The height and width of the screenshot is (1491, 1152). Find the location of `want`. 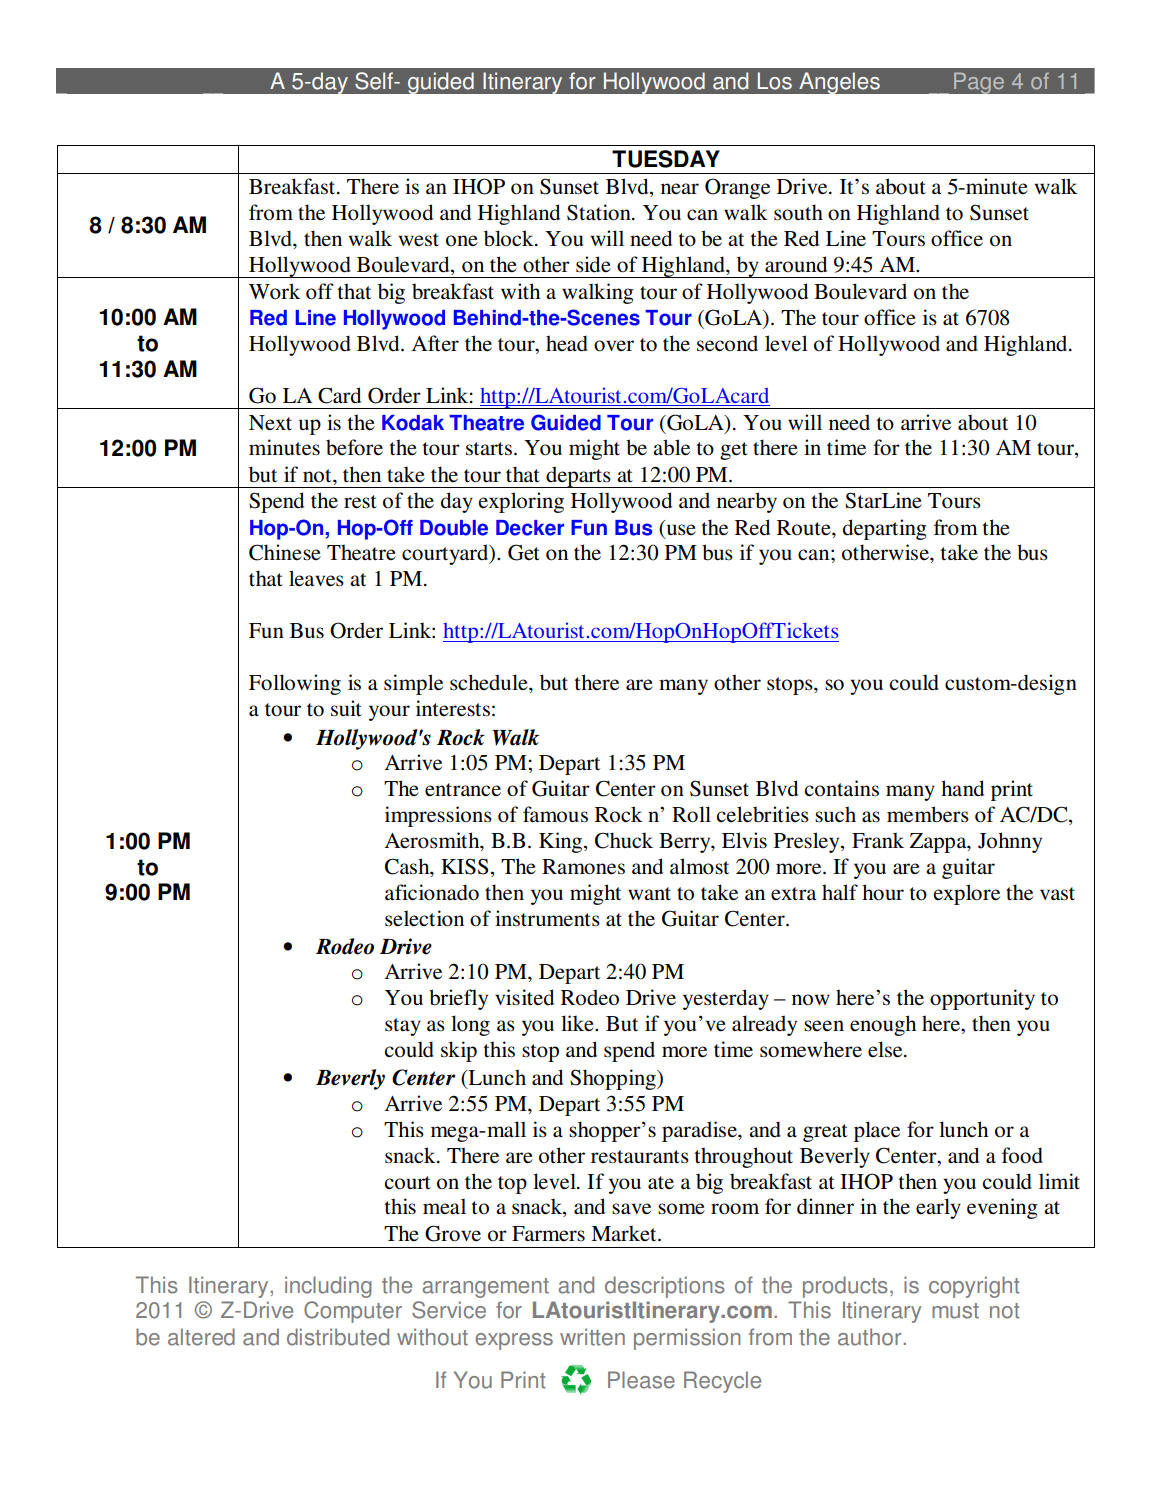

want is located at coordinates (649, 893).
